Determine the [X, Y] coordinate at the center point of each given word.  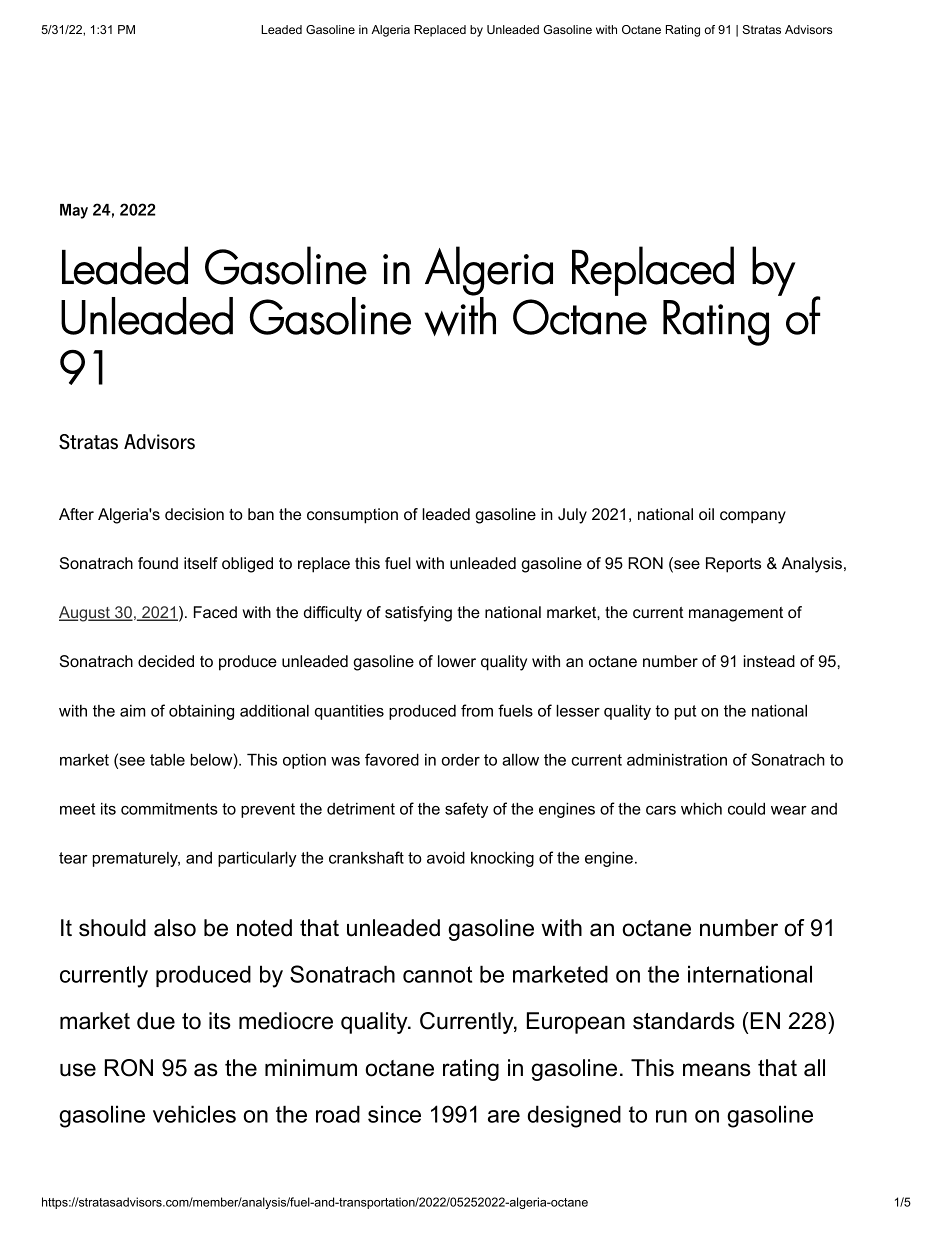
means [717, 1070]
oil [706, 514]
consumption [352, 516]
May [74, 211]
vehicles [194, 1114]
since [394, 1114]
